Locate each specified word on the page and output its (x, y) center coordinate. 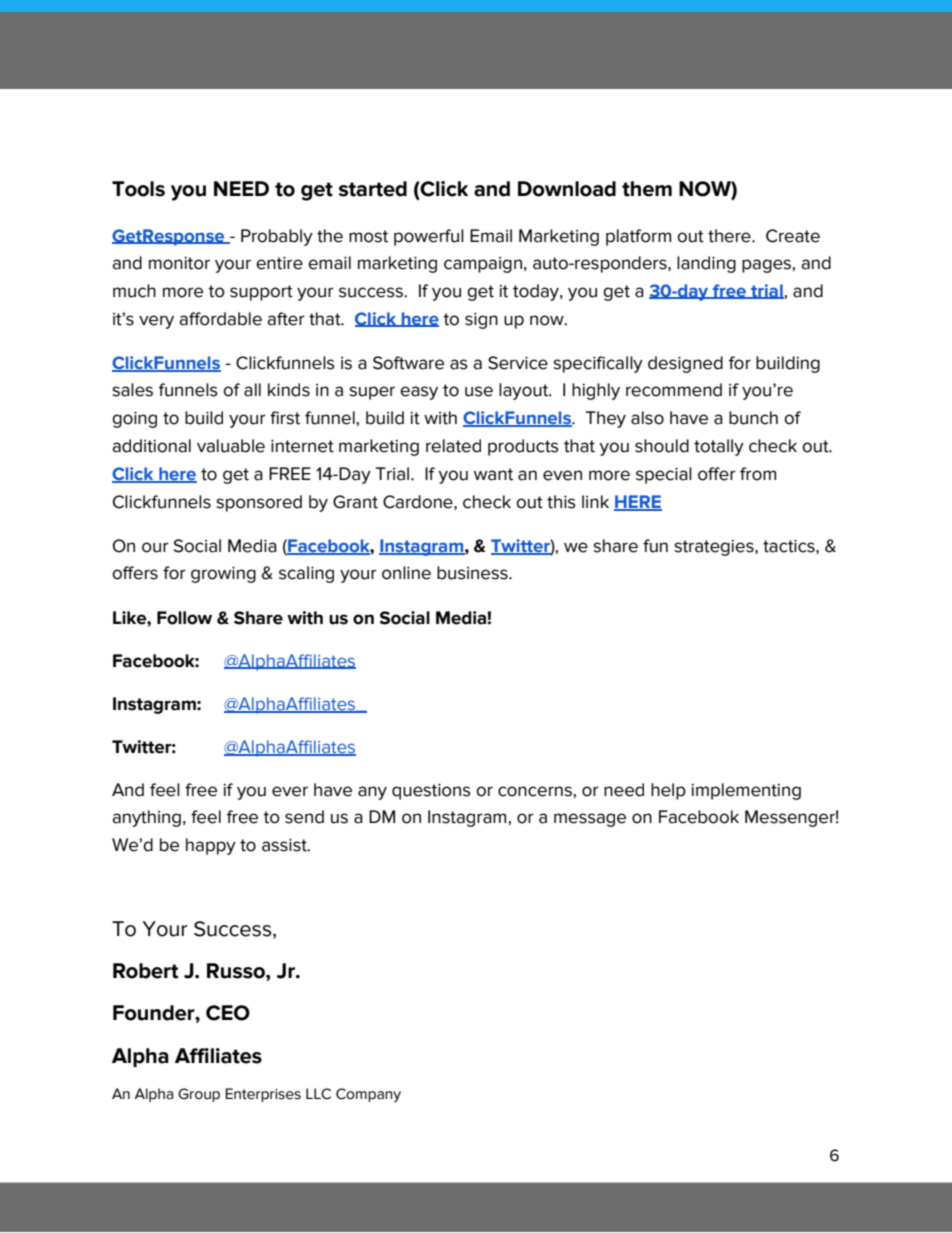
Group (199, 1095)
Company (368, 1095)
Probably (277, 237)
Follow (184, 618)
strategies (715, 548)
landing (706, 264)
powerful (429, 237)
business (473, 573)
